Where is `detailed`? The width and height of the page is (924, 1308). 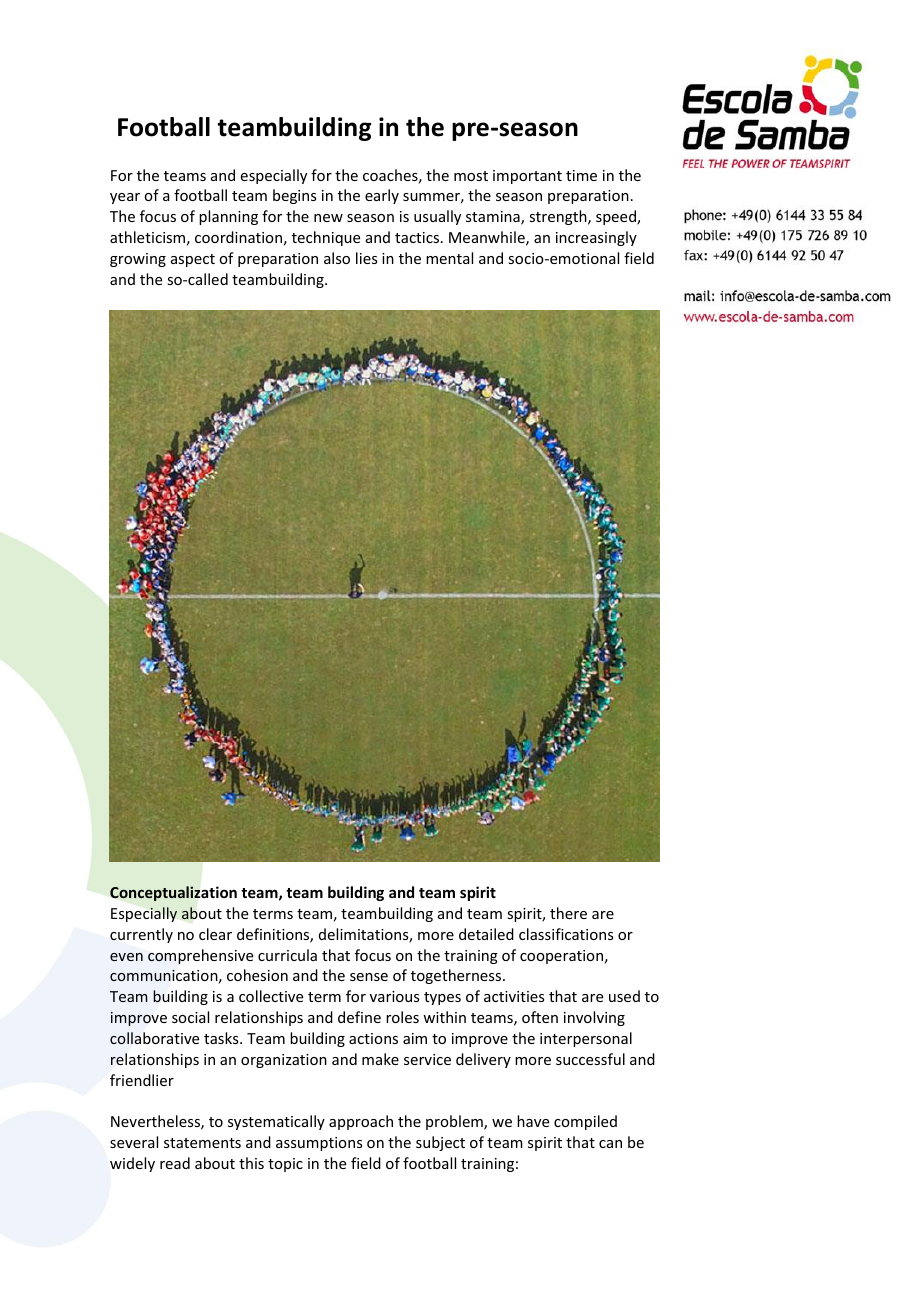 detailed is located at coordinates (486, 934).
